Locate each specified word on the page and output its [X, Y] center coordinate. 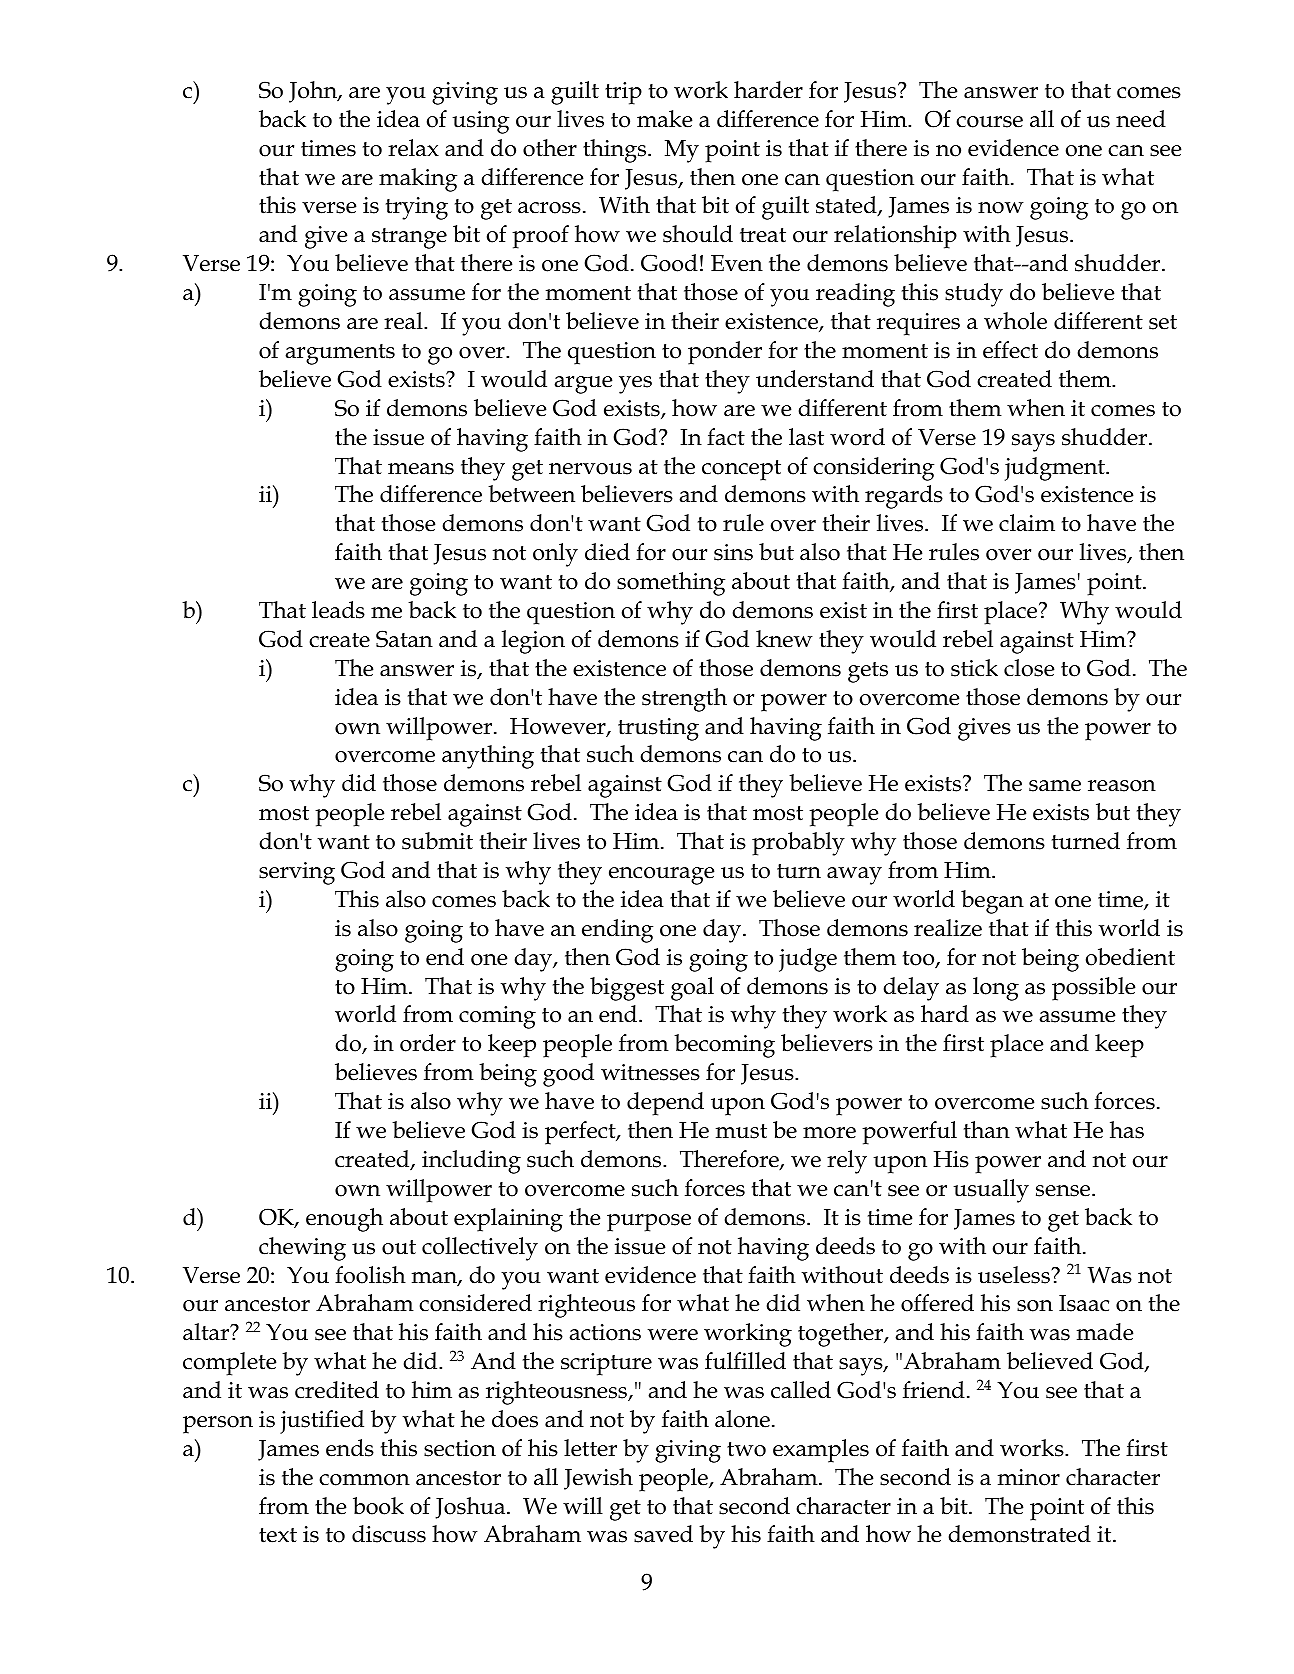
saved [663, 1534]
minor [1029, 1477]
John [314, 92]
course [989, 122]
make [664, 119]
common [364, 1480]
